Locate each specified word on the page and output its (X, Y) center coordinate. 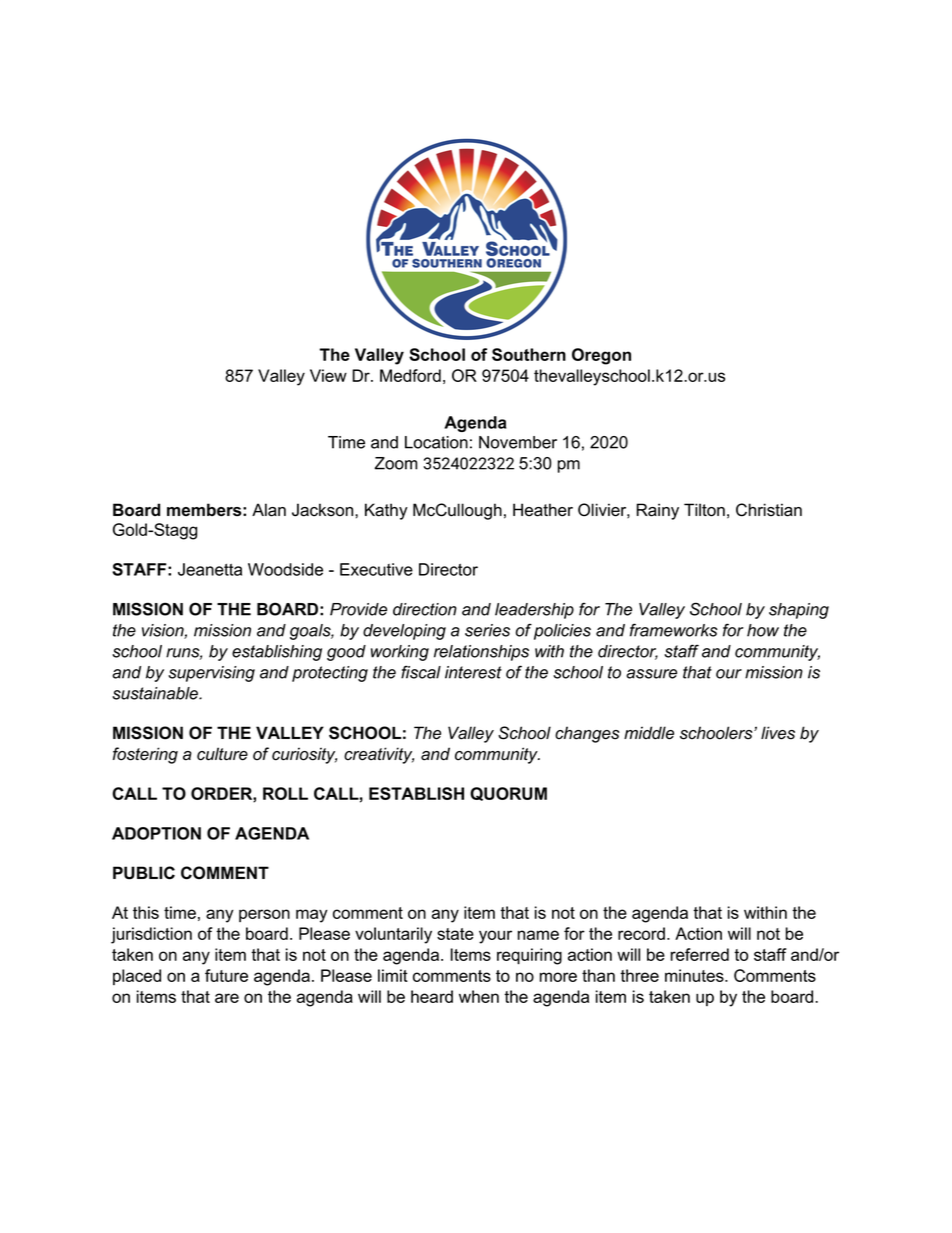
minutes (695, 975)
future (226, 975)
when (479, 996)
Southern (529, 354)
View (328, 375)
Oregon (601, 356)
